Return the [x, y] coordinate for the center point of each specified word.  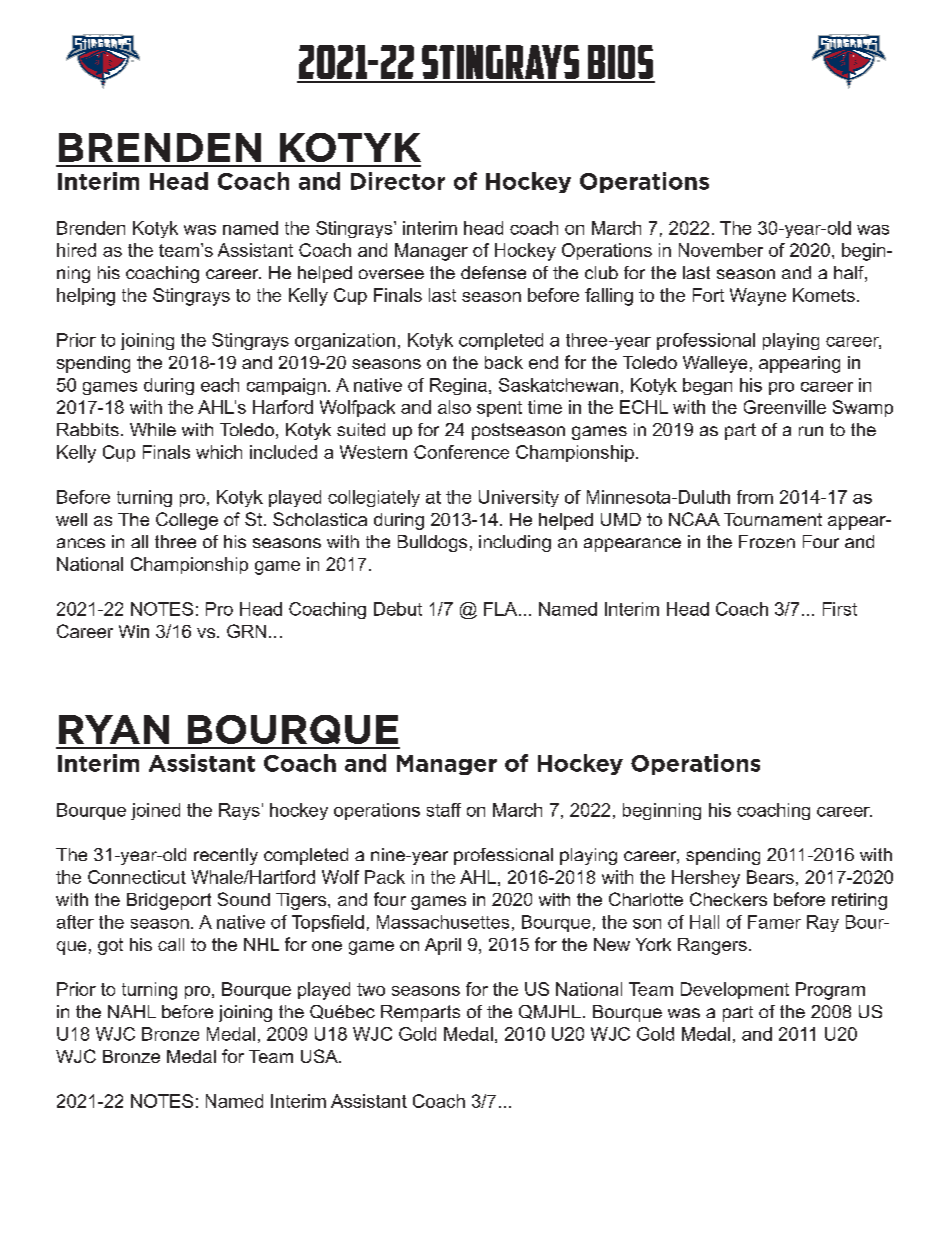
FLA [500, 609]
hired [76, 250]
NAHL [132, 1011]
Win [134, 631]
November [721, 250]
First [840, 609]
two [371, 989]
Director [398, 181]
